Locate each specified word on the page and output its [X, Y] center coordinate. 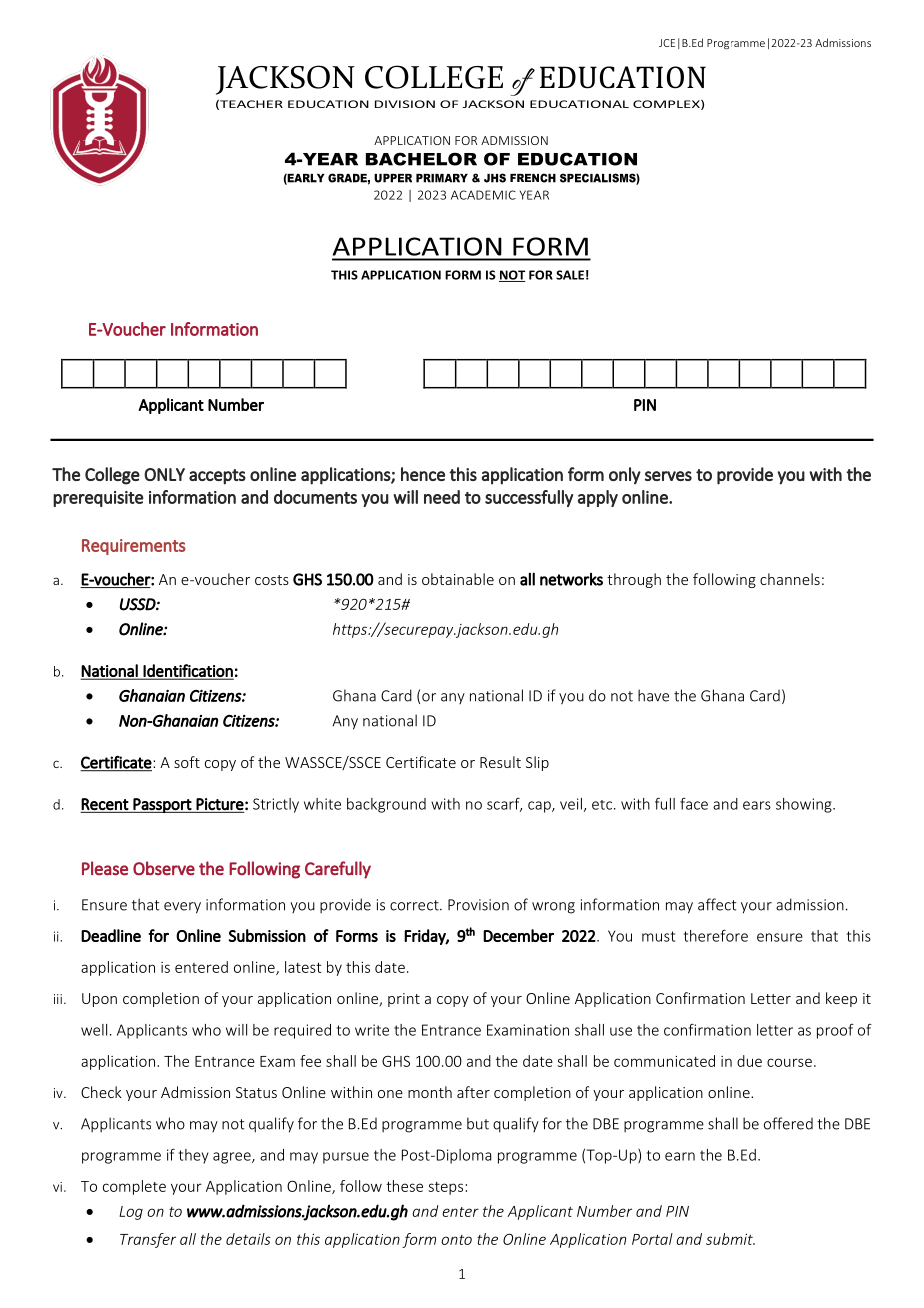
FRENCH [533, 178]
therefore [716, 935]
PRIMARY [442, 178]
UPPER [393, 178]
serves [668, 476]
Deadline [111, 935]
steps [446, 1188]
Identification [188, 671]
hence [423, 474]
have [653, 695]
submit [730, 1239]
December [518, 935]
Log [131, 1213]
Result [500, 762]
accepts [217, 477]
